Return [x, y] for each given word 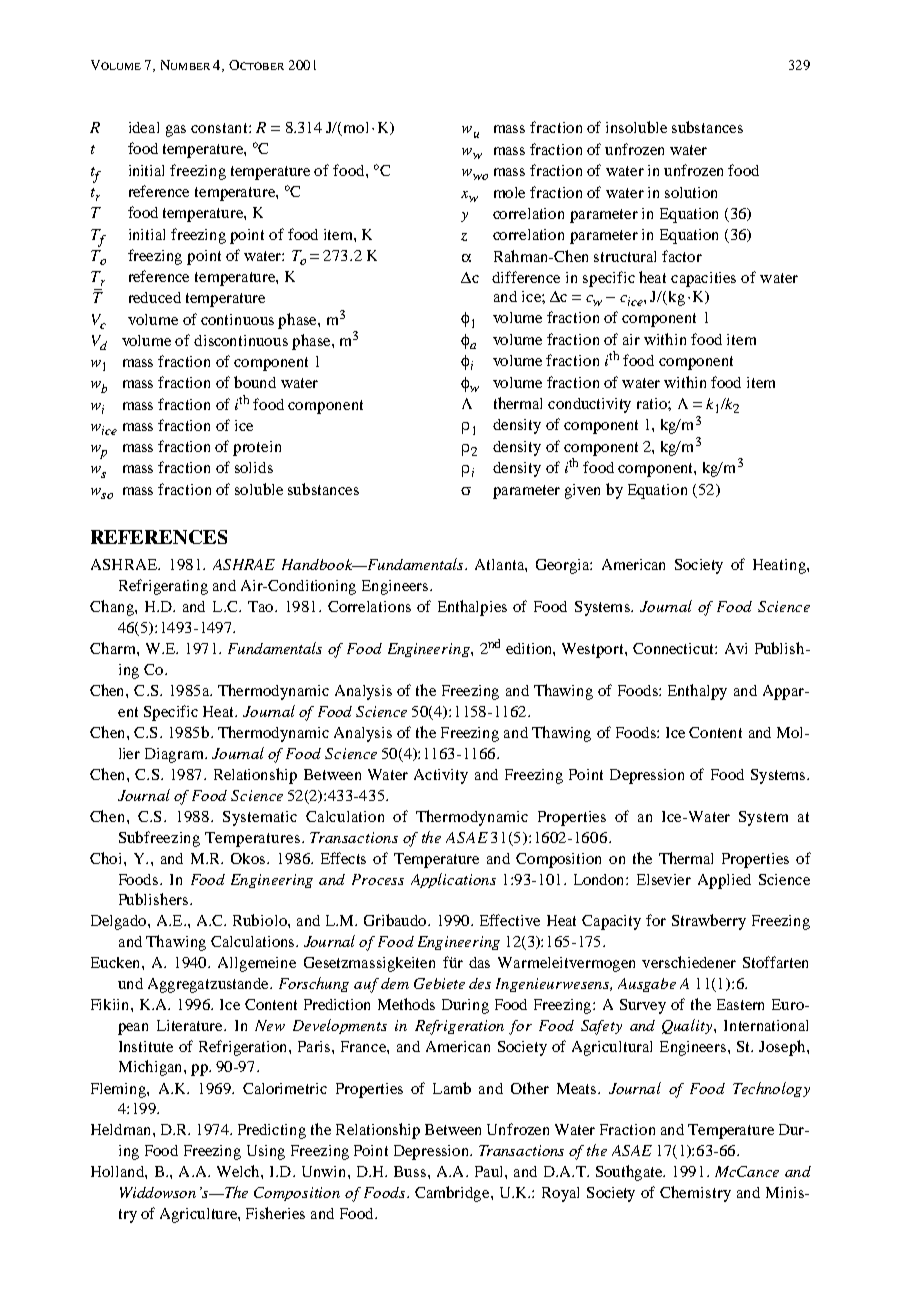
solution [691, 192]
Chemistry [695, 1194]
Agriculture [199, 1215]
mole [509, 192]
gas [176, 131]
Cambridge [453, 1194]
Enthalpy [697, 692]
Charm [114, 648]
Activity [441, 776]
